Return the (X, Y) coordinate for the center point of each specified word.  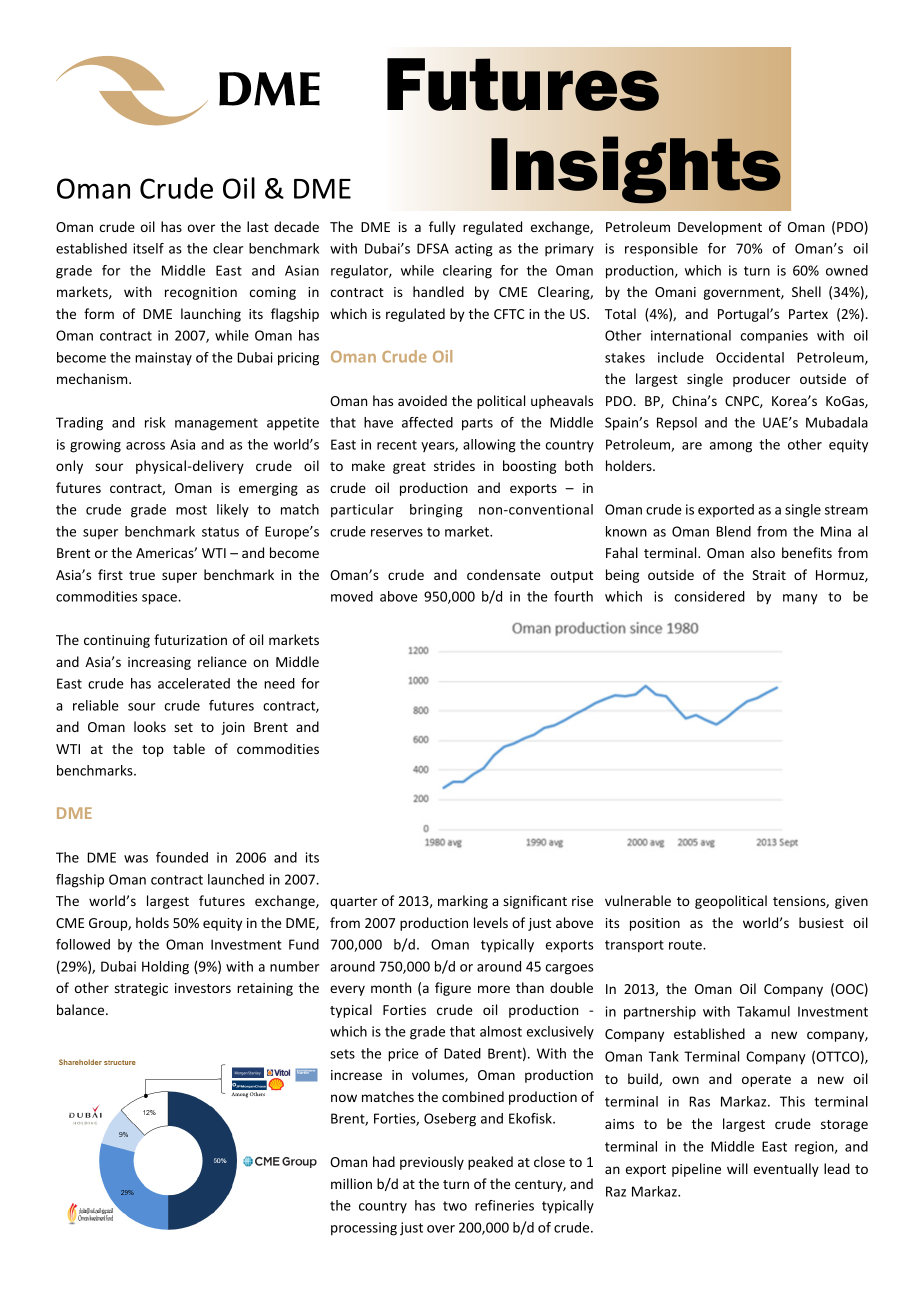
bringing (436, 511)
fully (442, 228)
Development (720, 228)
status (220, 532)
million (351, 1183)
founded (182, 857)
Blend (733, 531)
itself (148, 248)
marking (463, 902)
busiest (821, 922)
